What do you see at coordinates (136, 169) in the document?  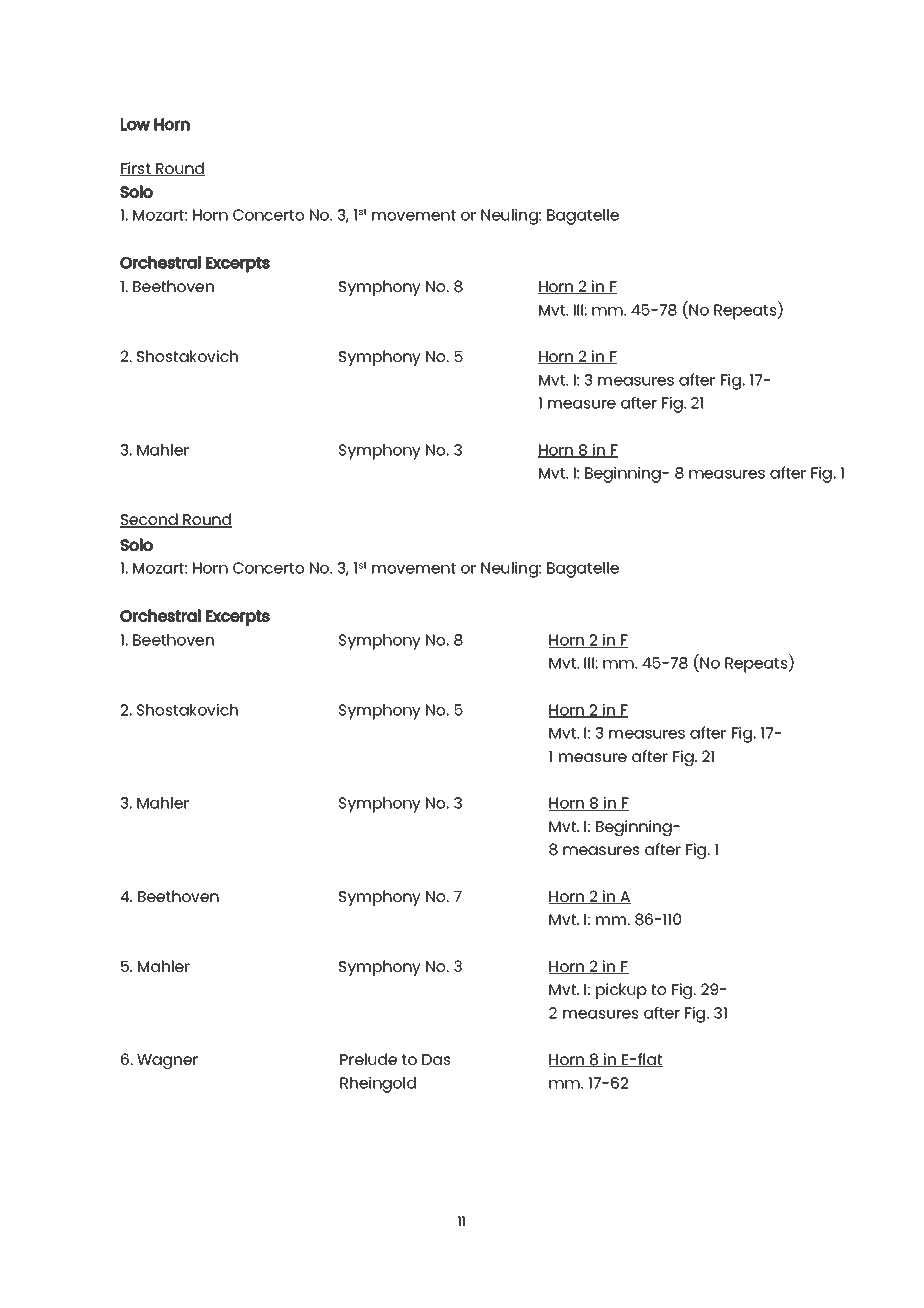 I see `First` at bounding box center [136, 169].
